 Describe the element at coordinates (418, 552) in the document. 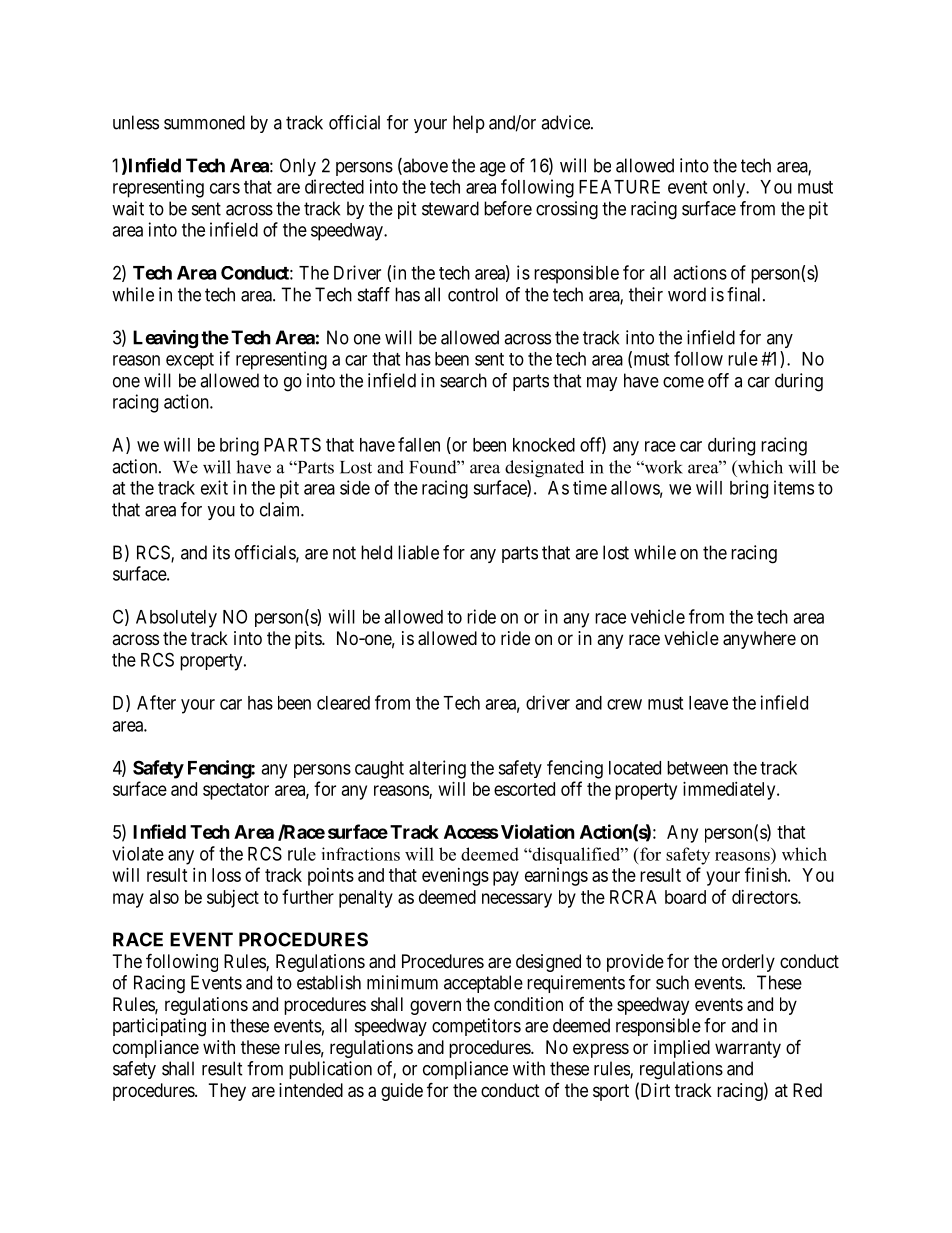

I see `liable` at that location.
